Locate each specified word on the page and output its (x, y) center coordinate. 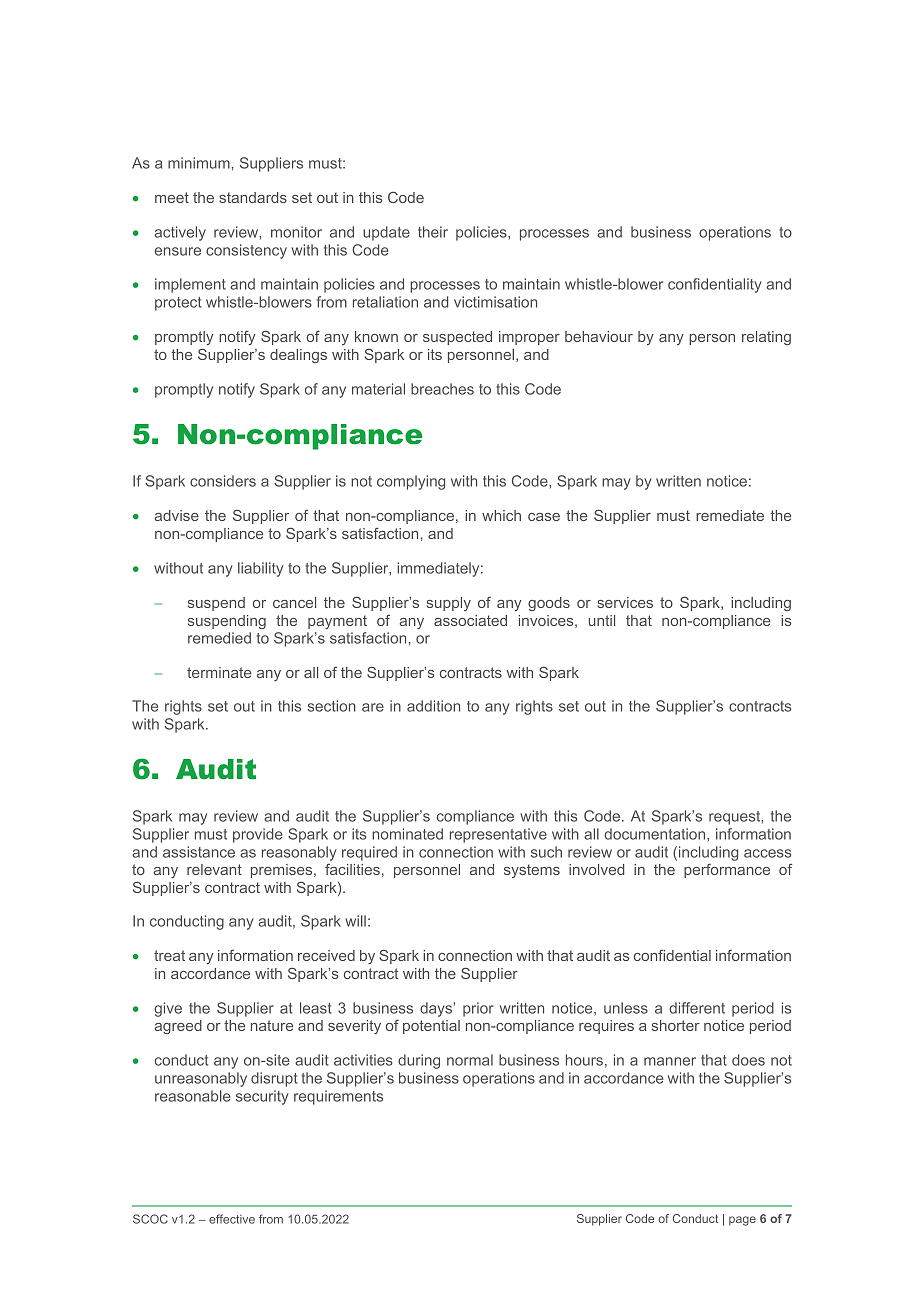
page (742, 1221)
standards (253, 197)
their (433, 232)
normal (470, 1060)
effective (232, 1219)
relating (766, 338)
